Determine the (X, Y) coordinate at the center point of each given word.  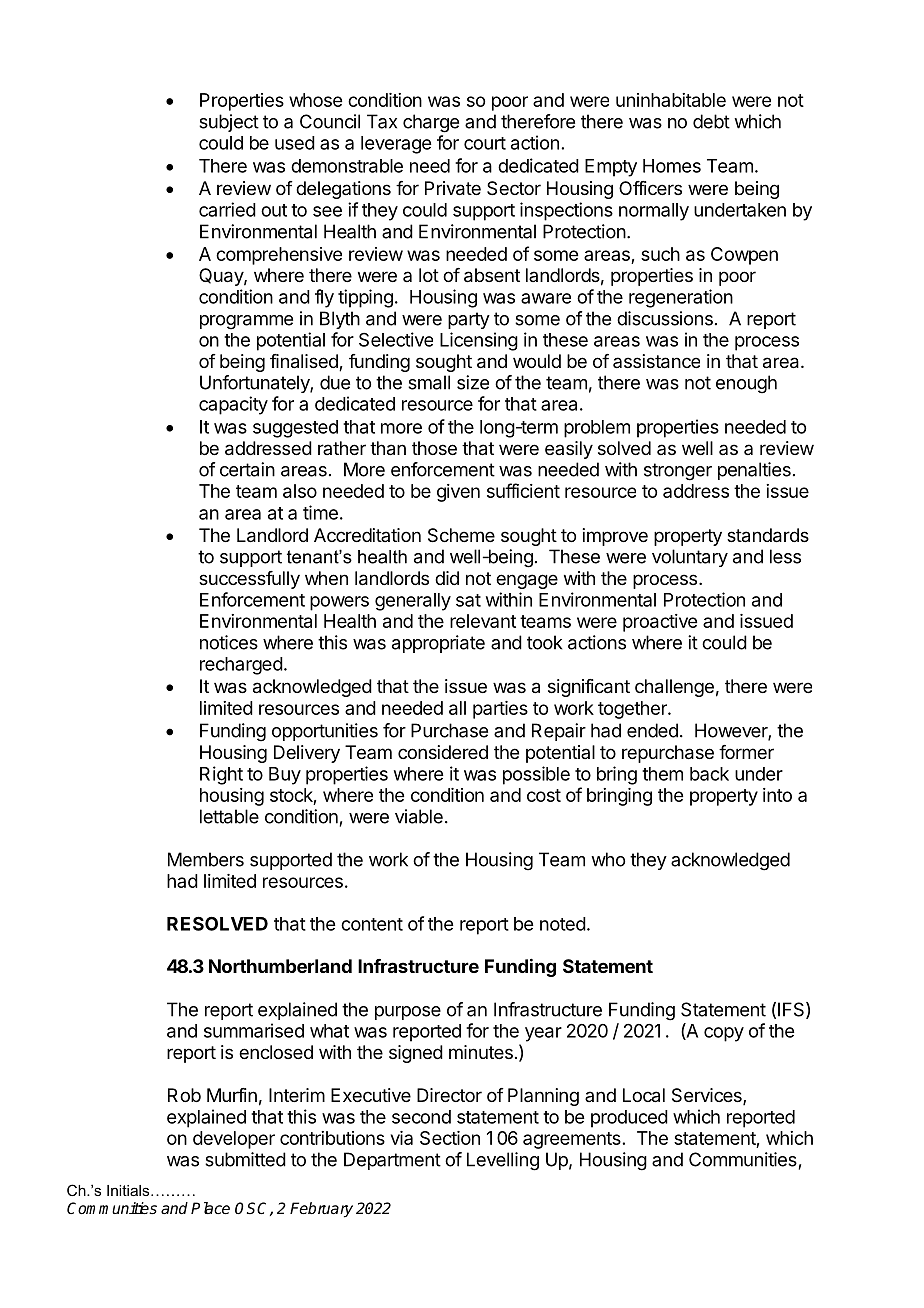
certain (247, 469)
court (485, 143)
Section (450, 1138)
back (709, 774)
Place (210, 1208)
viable (419, 816)
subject (229, 123)
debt (711, 121)
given (458, 493)
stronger (678, 472)
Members (206, 859)
